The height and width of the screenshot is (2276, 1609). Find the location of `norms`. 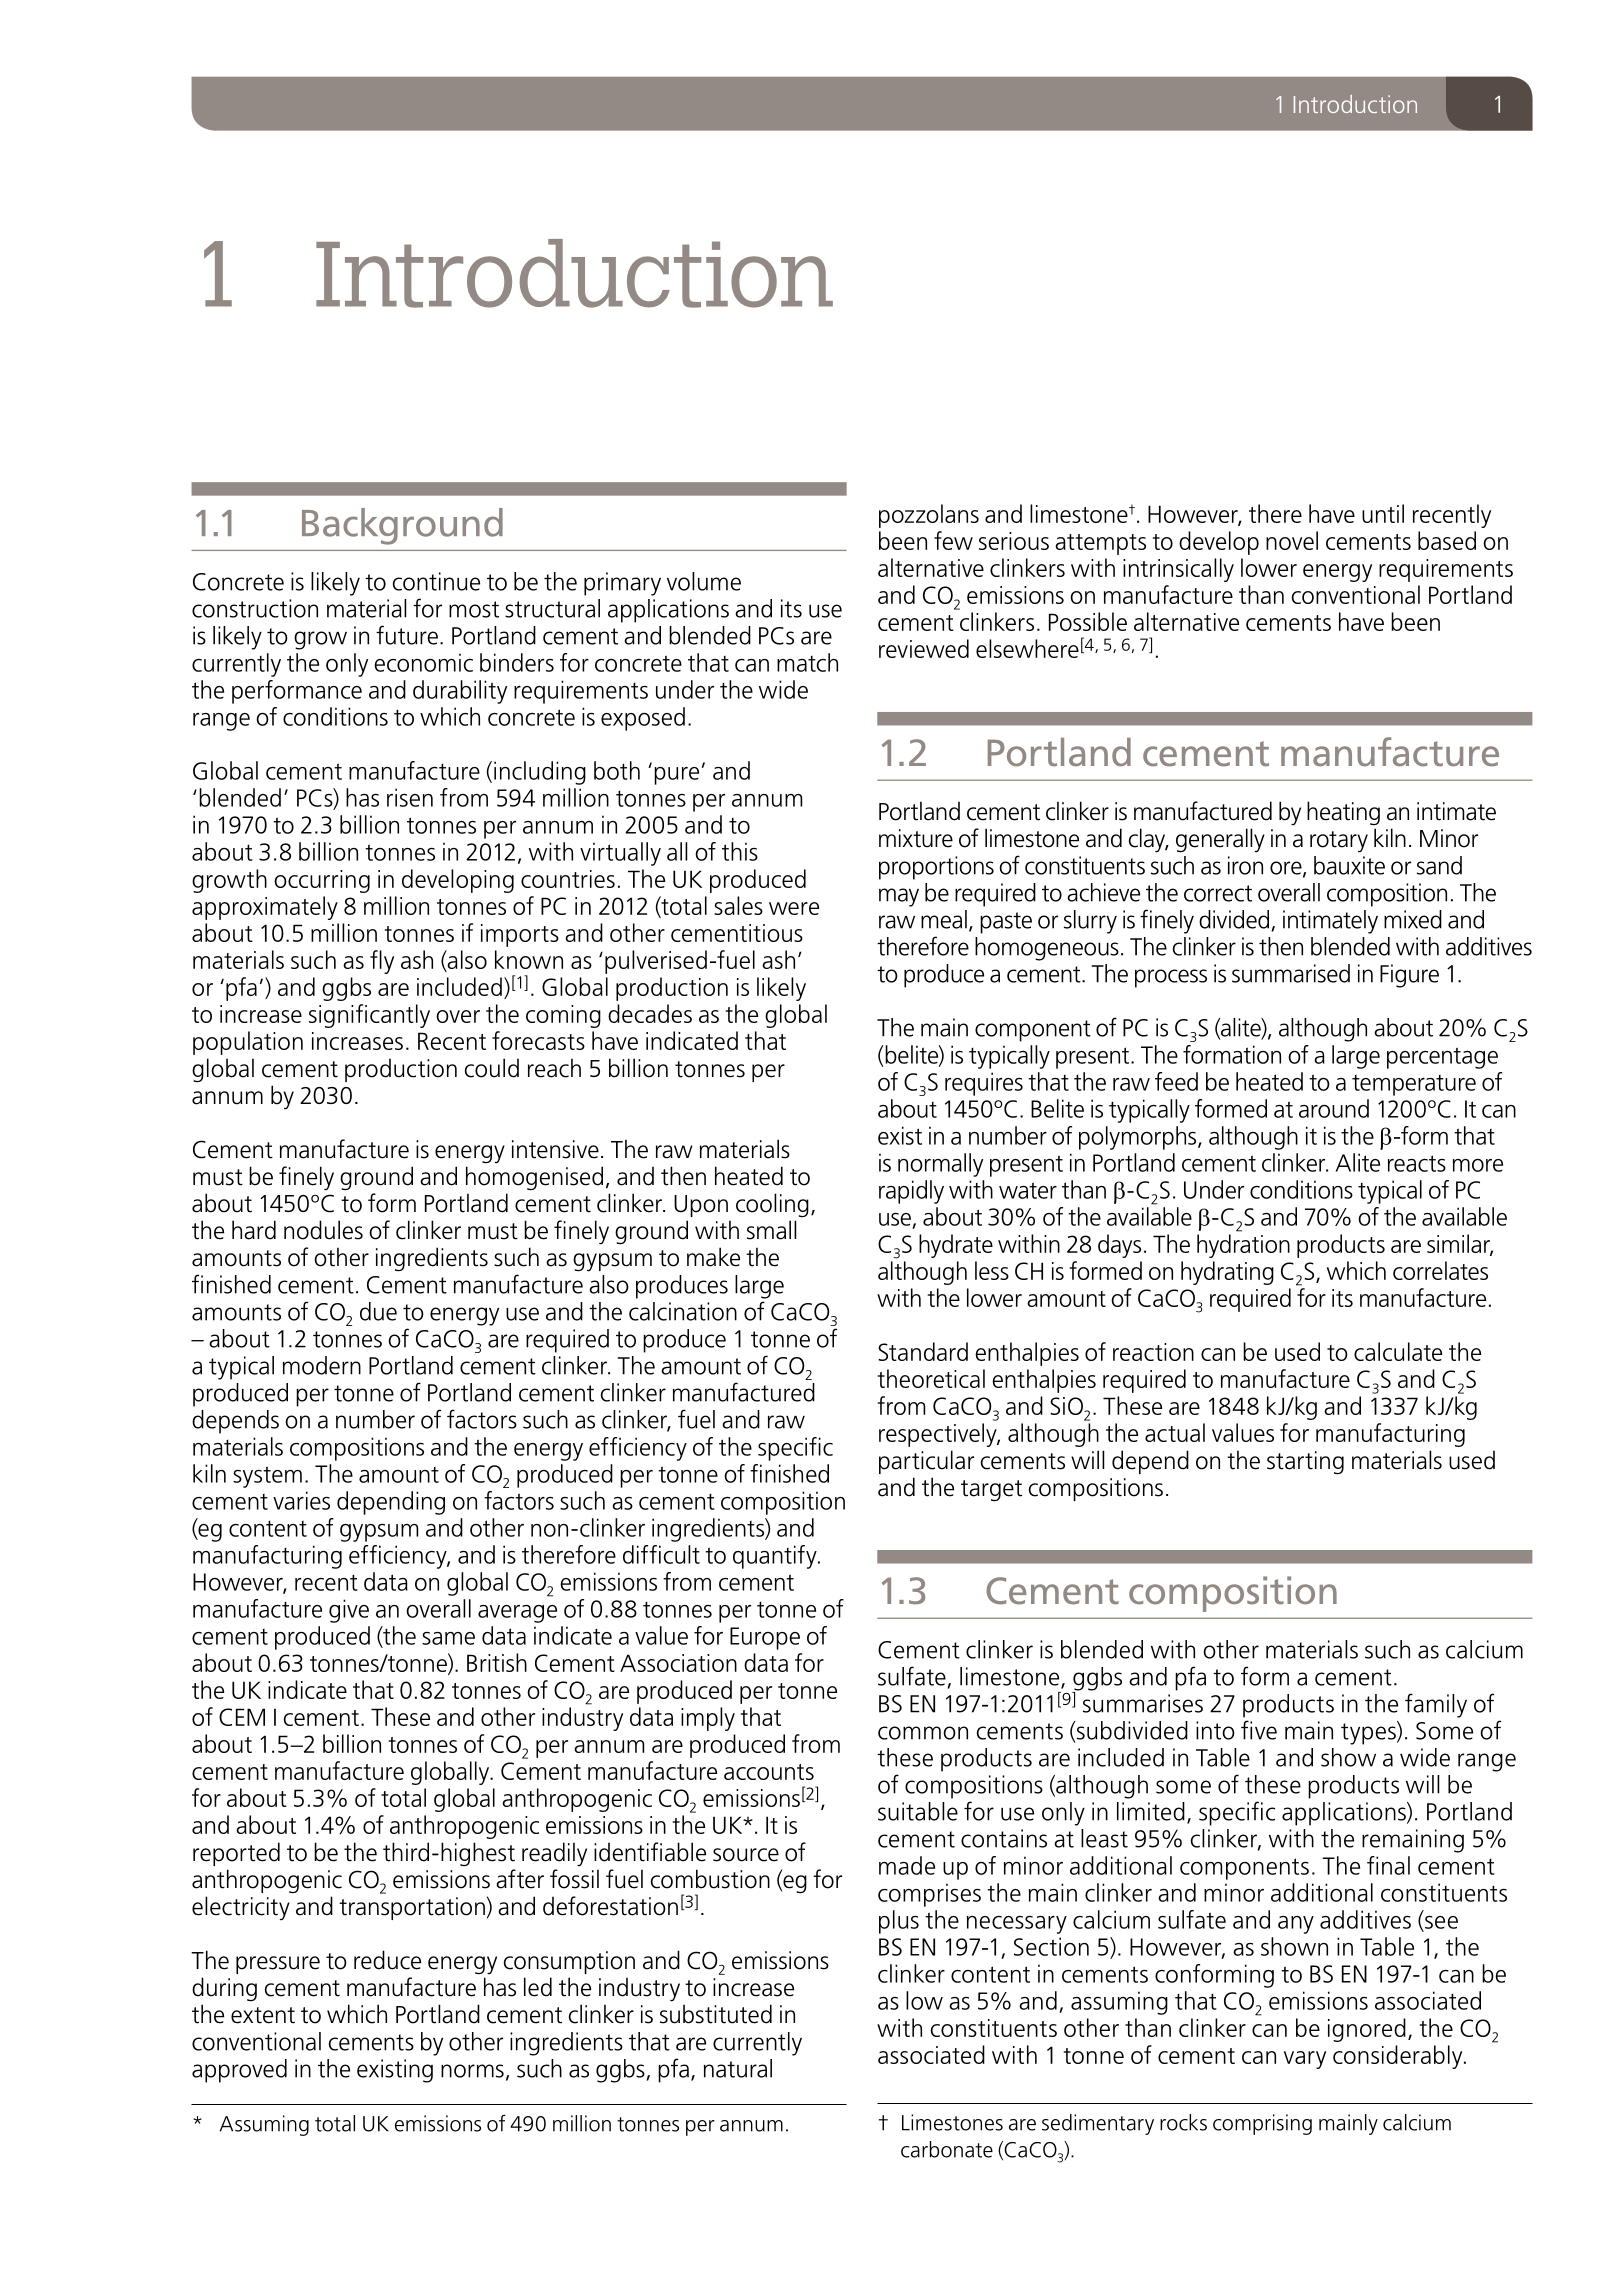

norms is located at coordinates (472, 2071).
